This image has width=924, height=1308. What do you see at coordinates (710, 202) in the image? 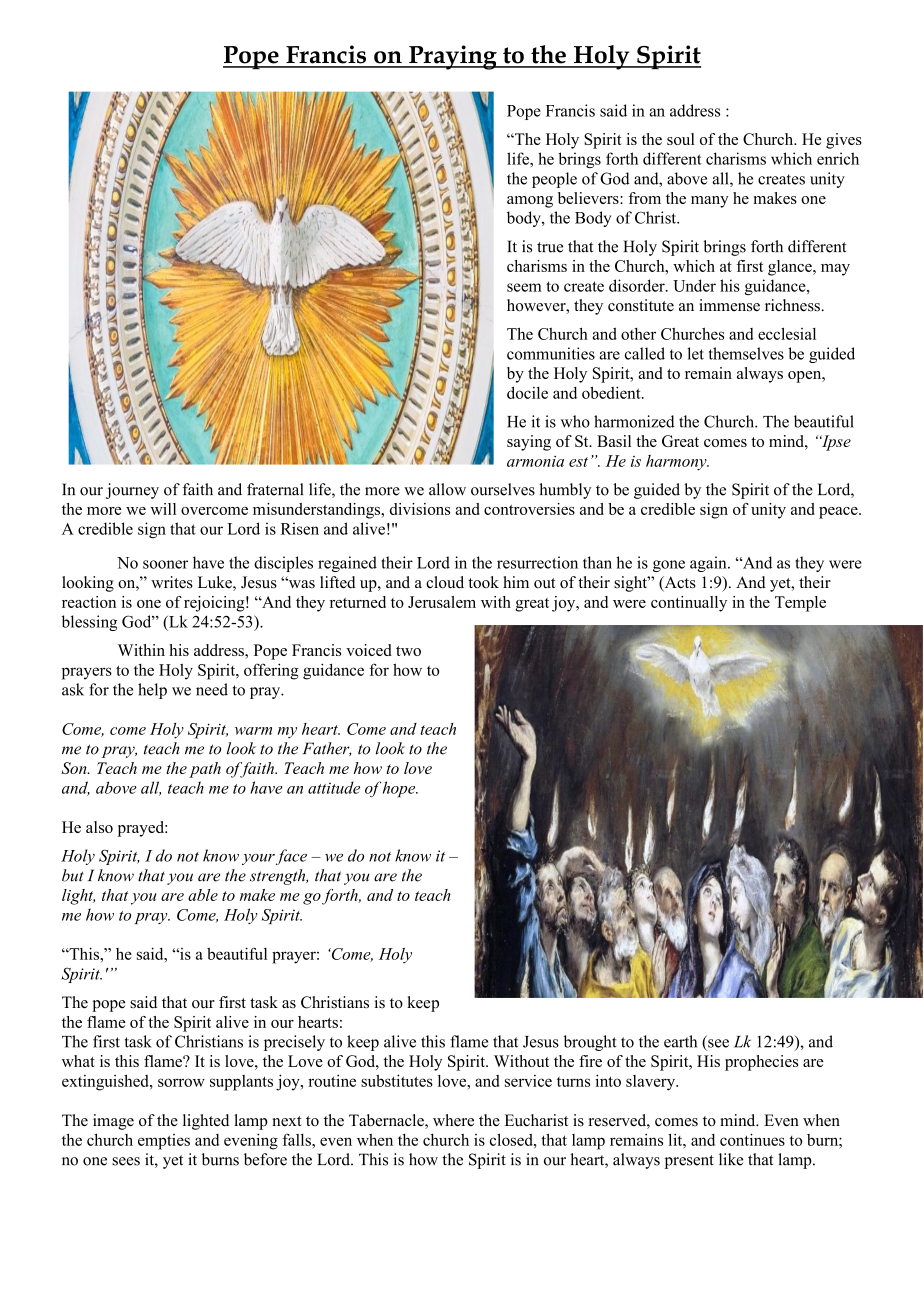
I see `many` at bounding box center [710, 202].
